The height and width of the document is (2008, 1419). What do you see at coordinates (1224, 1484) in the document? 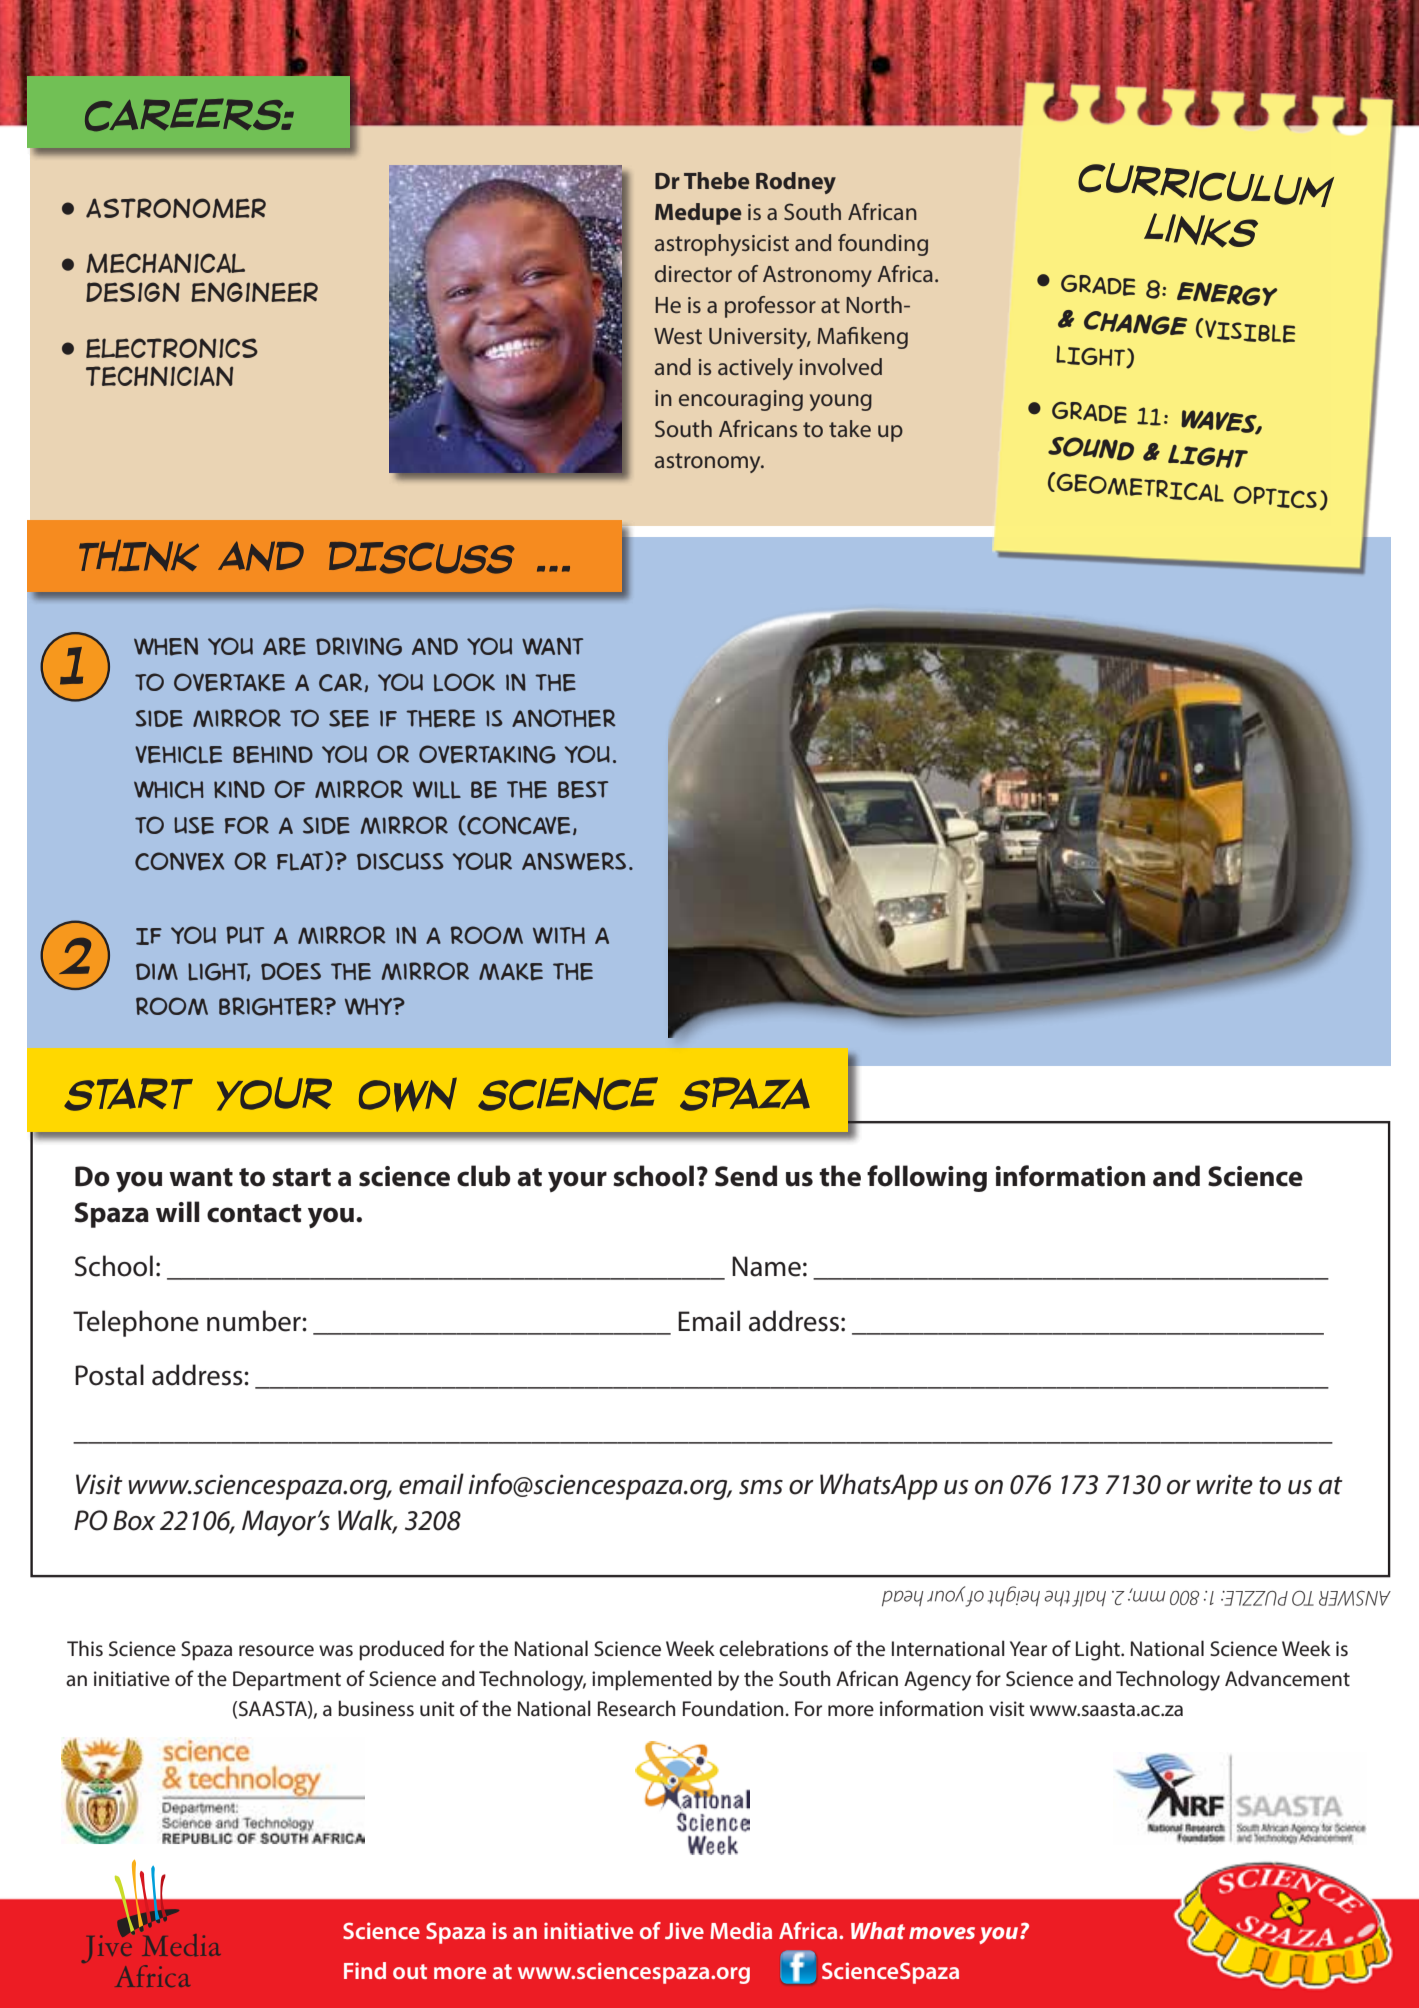
I see `write` at bounding box center [1224, 1484].
